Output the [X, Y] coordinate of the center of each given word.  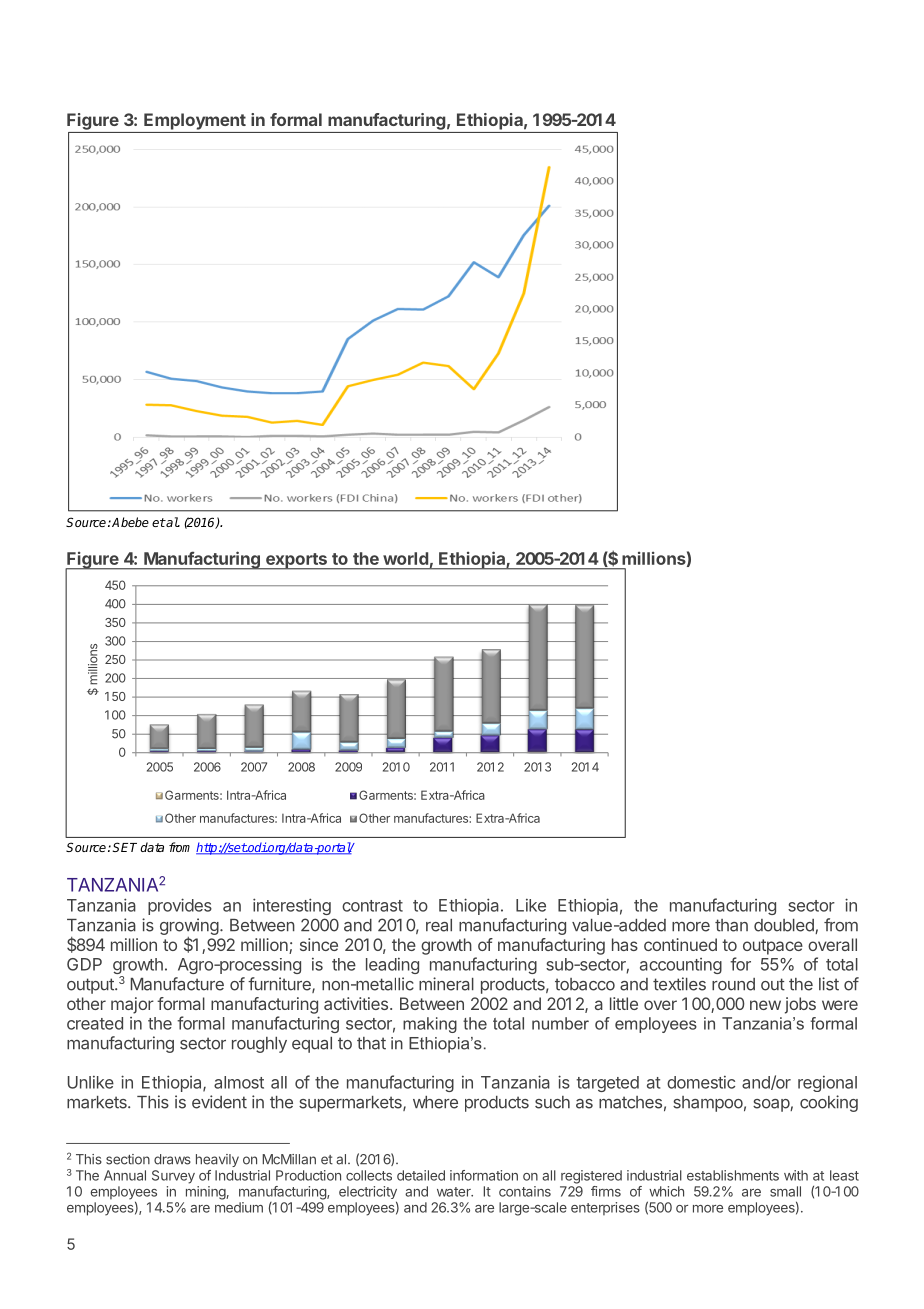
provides [180, 906]
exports [296, 561]
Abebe [130, 522]
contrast [372, 906]
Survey [173, 1177]
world [405, 558]
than [731, 925]
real [439, 925]
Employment [195, 121]
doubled [785, 926]
